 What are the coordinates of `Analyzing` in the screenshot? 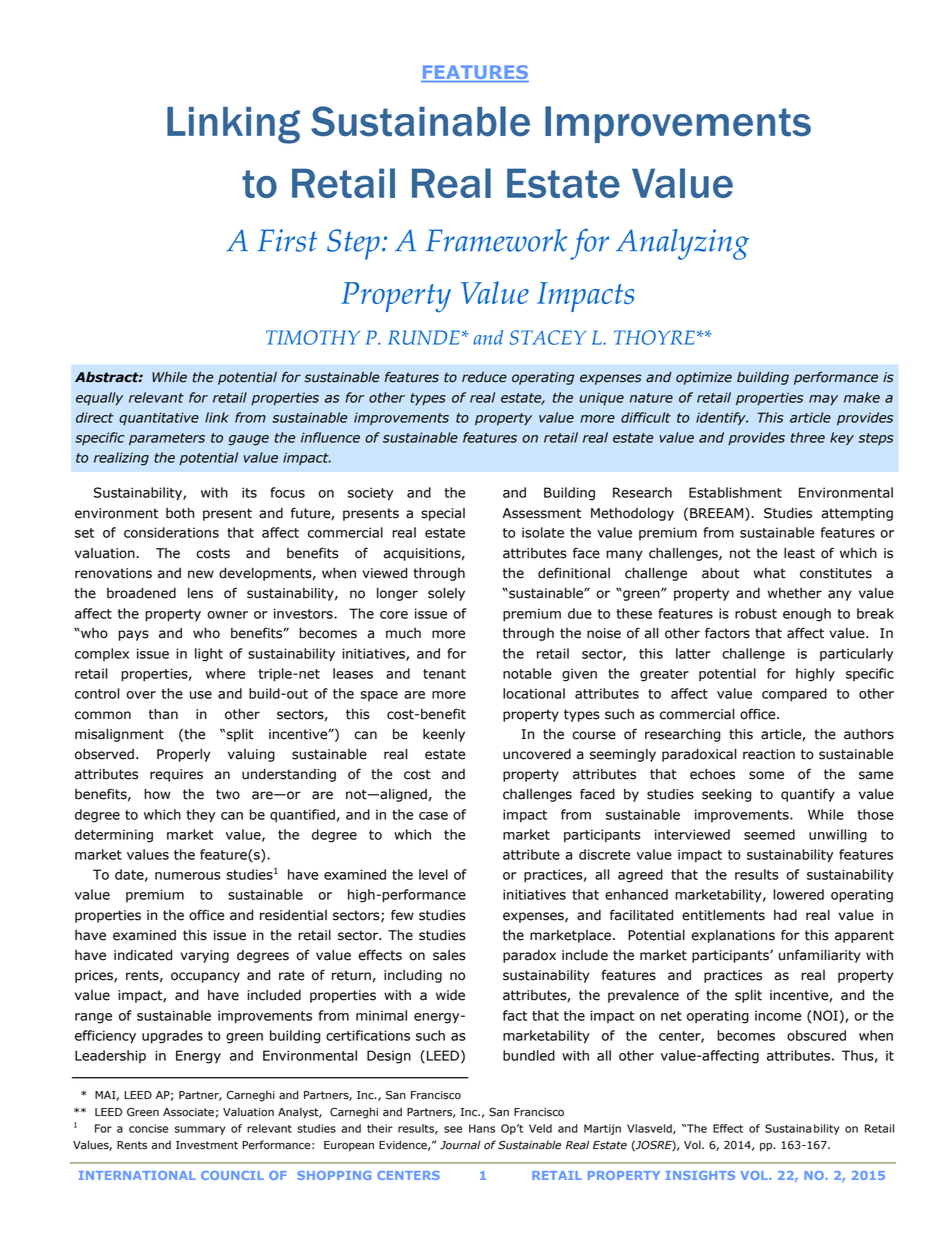 It's located at (682, 244).
